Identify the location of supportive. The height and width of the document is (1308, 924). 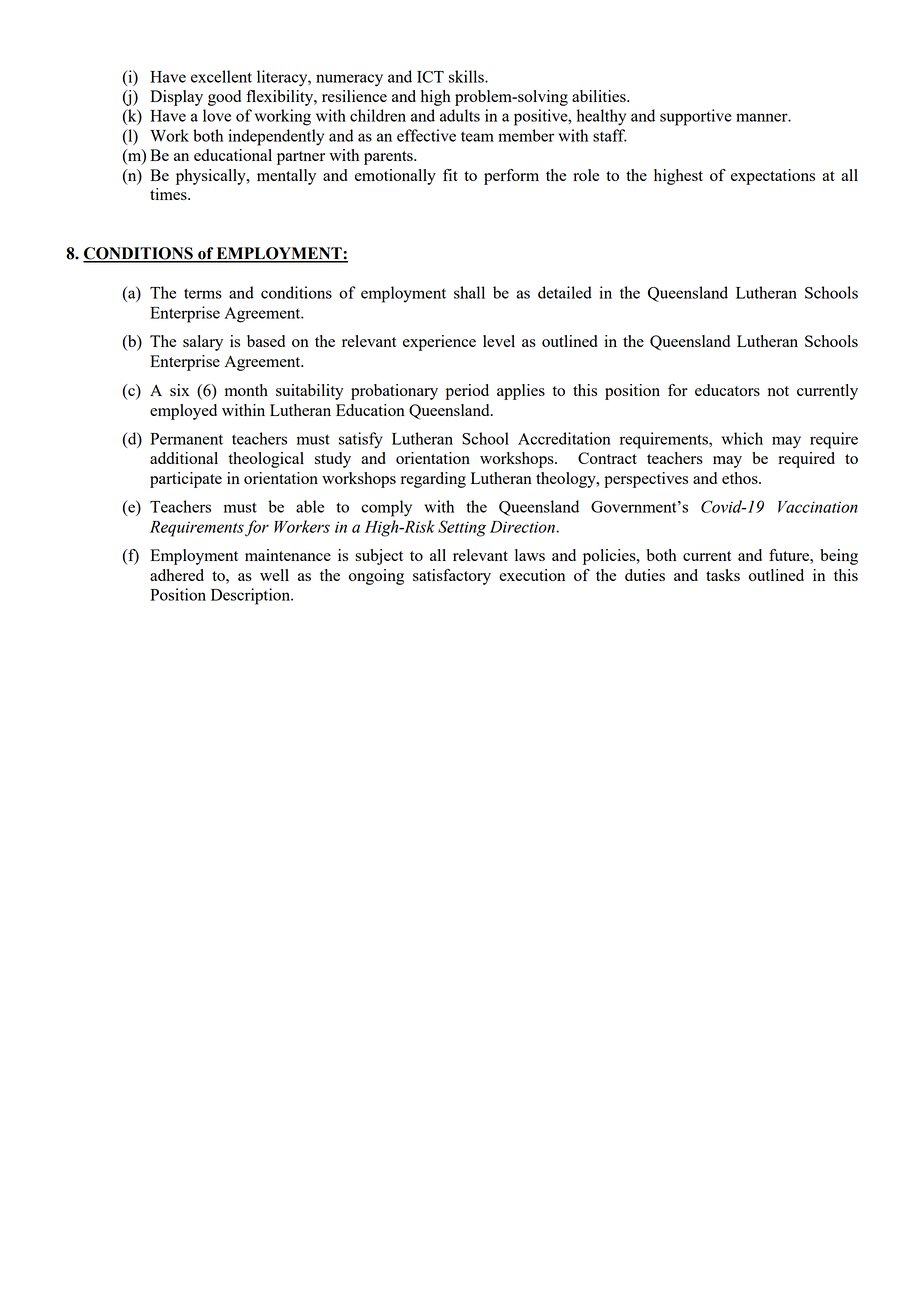
(696, 117).
